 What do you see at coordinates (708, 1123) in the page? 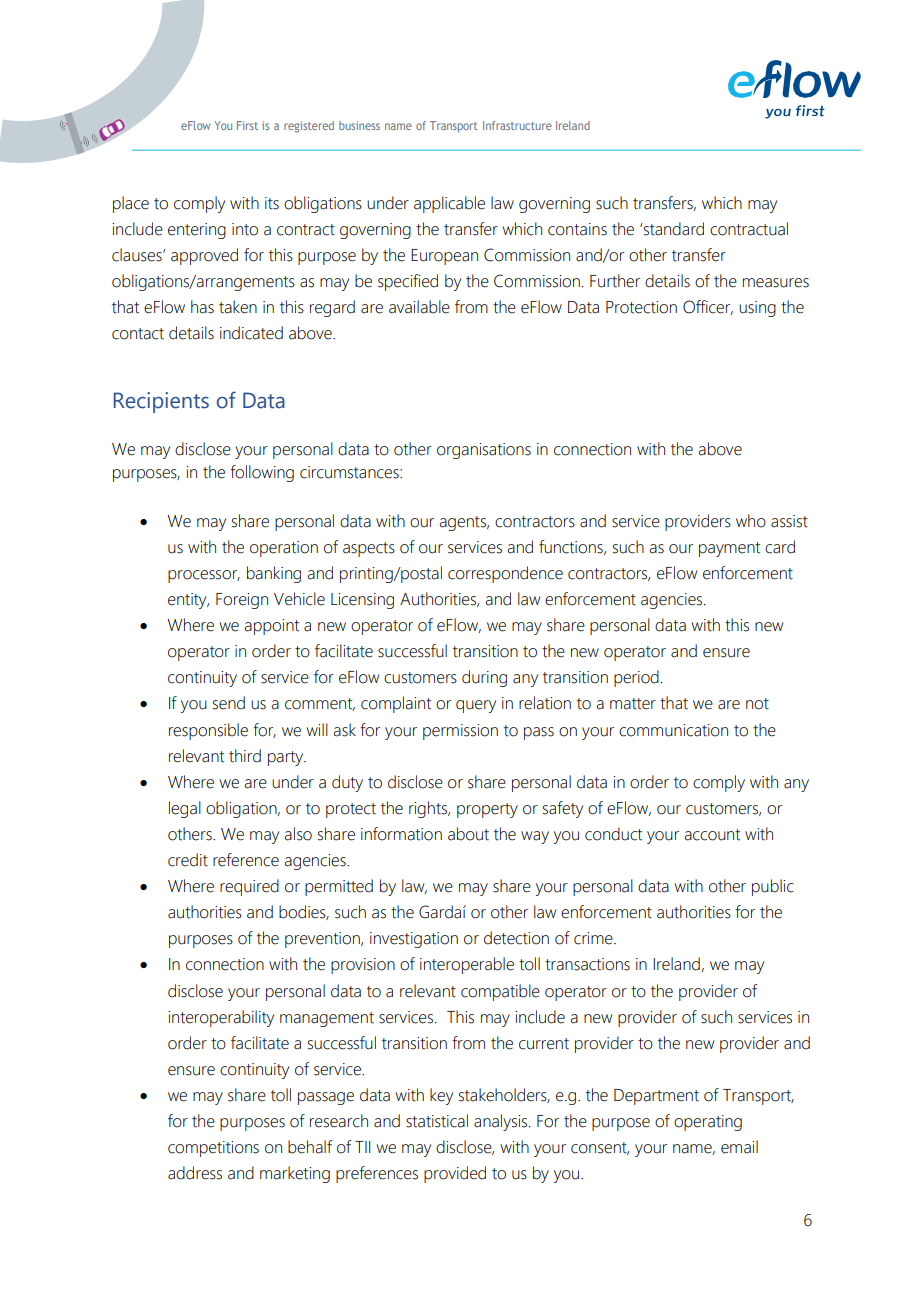
I see `operating` at bounding box center [708, 1123].
